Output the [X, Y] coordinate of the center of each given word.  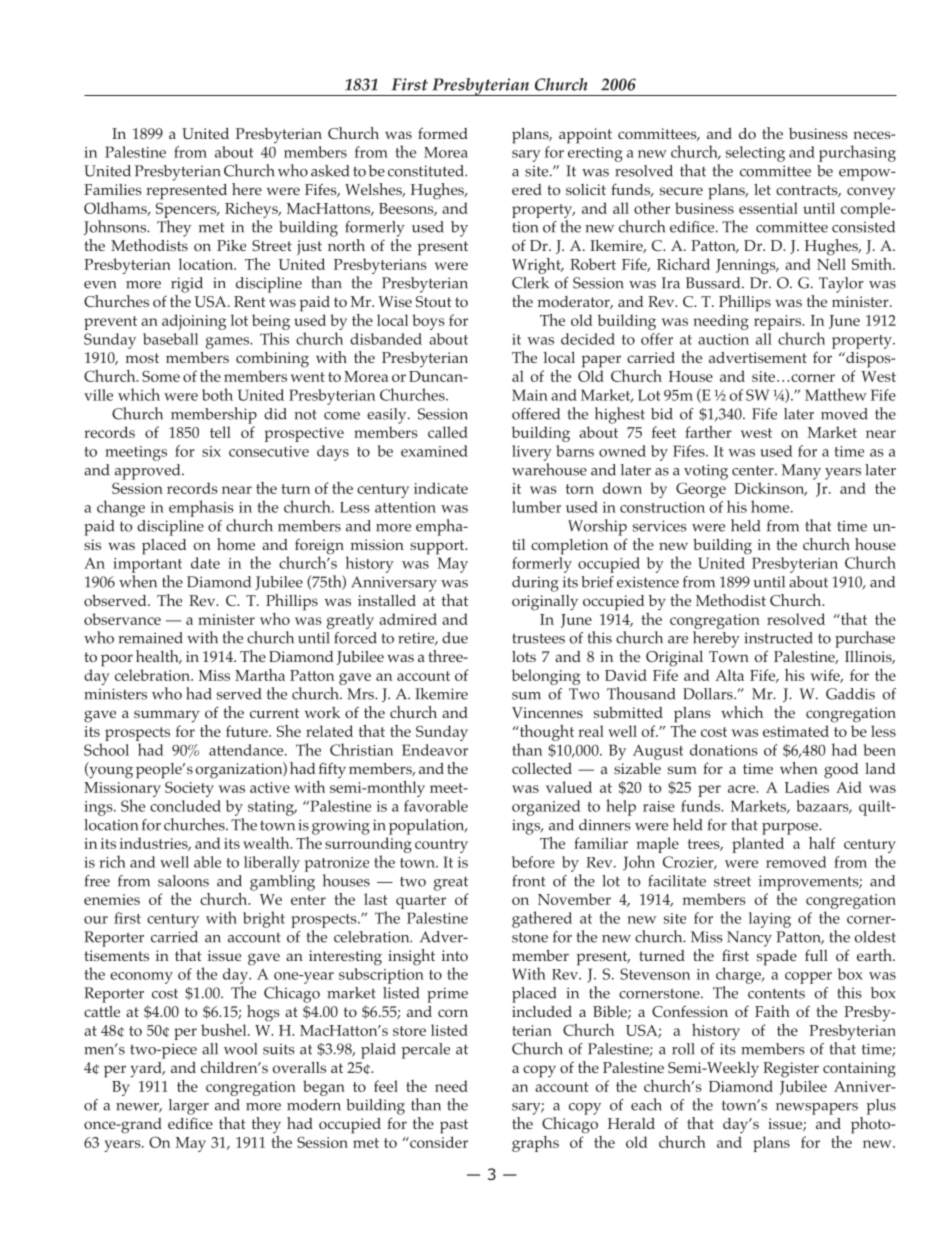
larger [189, 1107]
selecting [755, 154]
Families [113, 189]
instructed [778, 638]
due [455, 638]
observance [122, 619]
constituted [427, 171]
